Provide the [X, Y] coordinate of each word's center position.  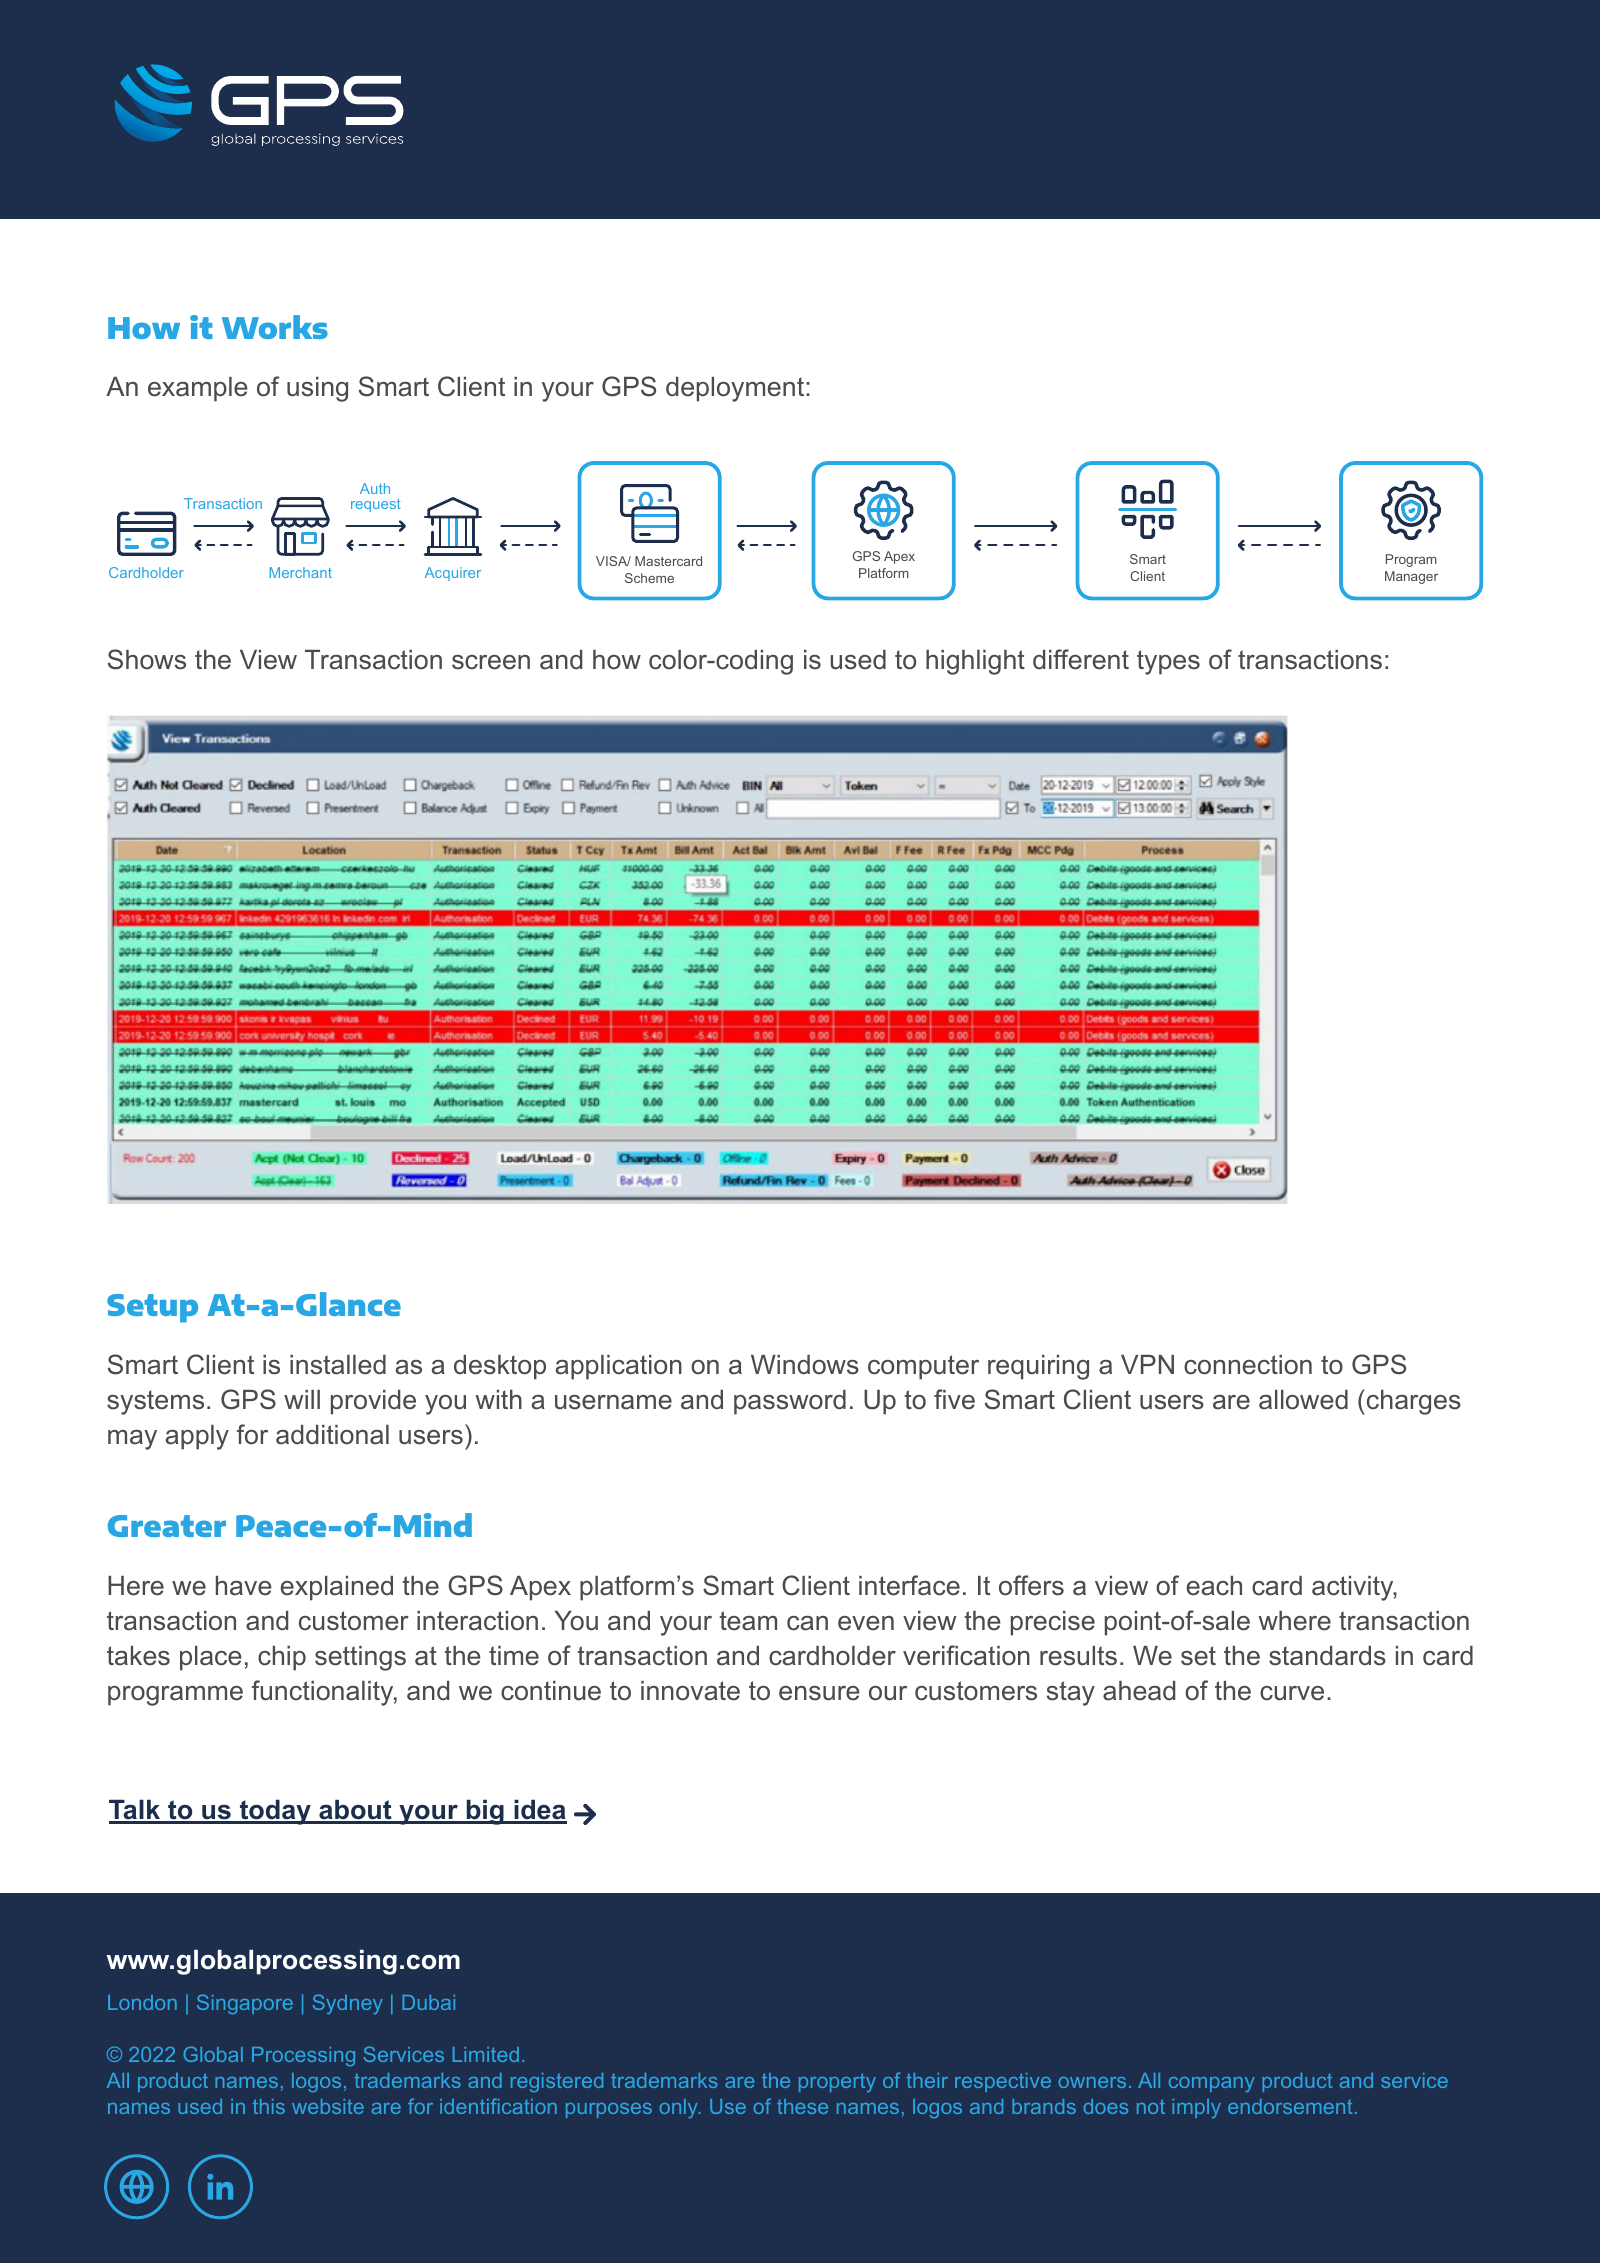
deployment [736, 389]
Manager [1411, 577]
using [317, 389]
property [837, 2082]
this [269, 2106]
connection [1248, 1365]
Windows [805, 1365]
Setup [152, 1308]
